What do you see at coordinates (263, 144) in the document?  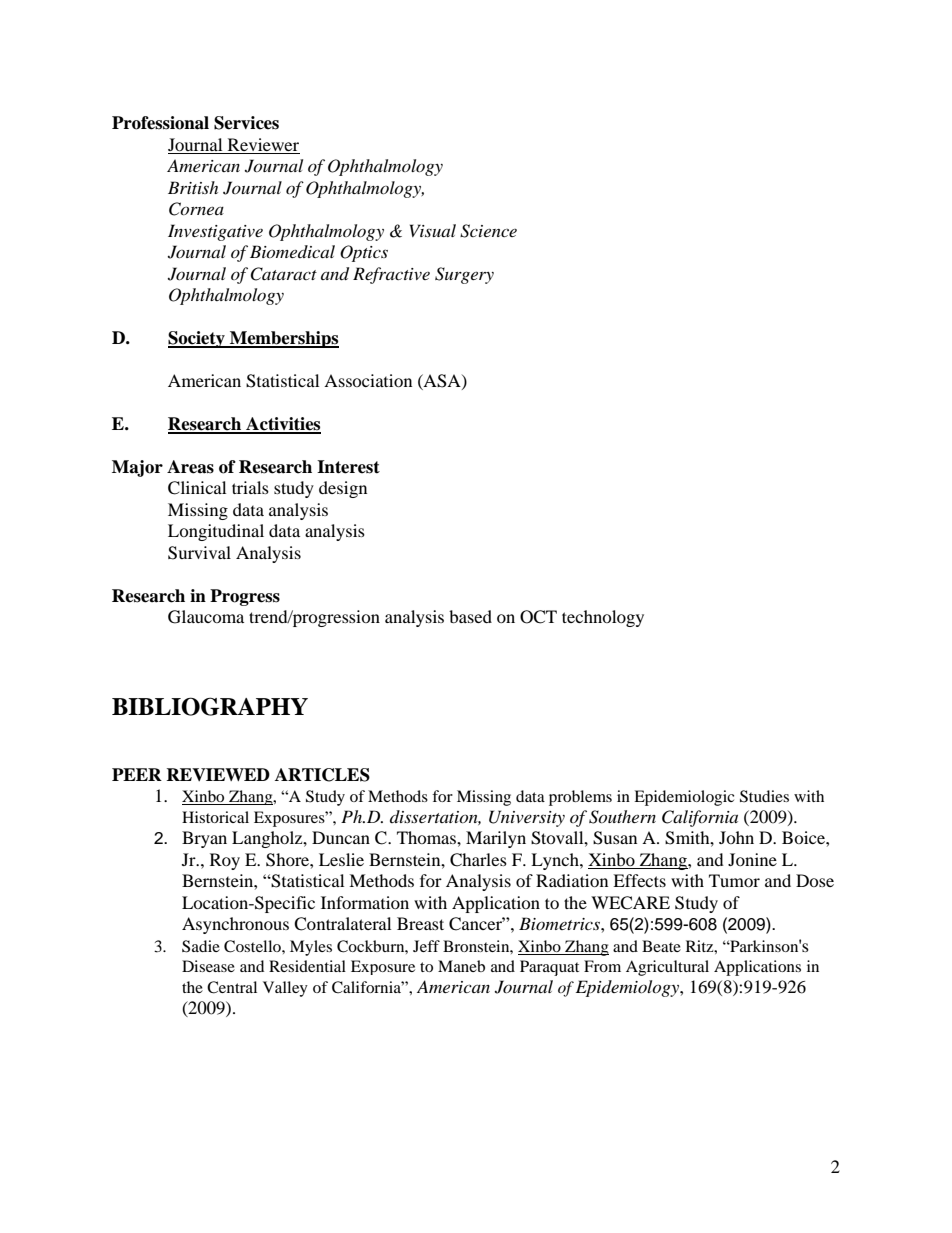 I see `Reviewer` at bounding box center [263, 144].
